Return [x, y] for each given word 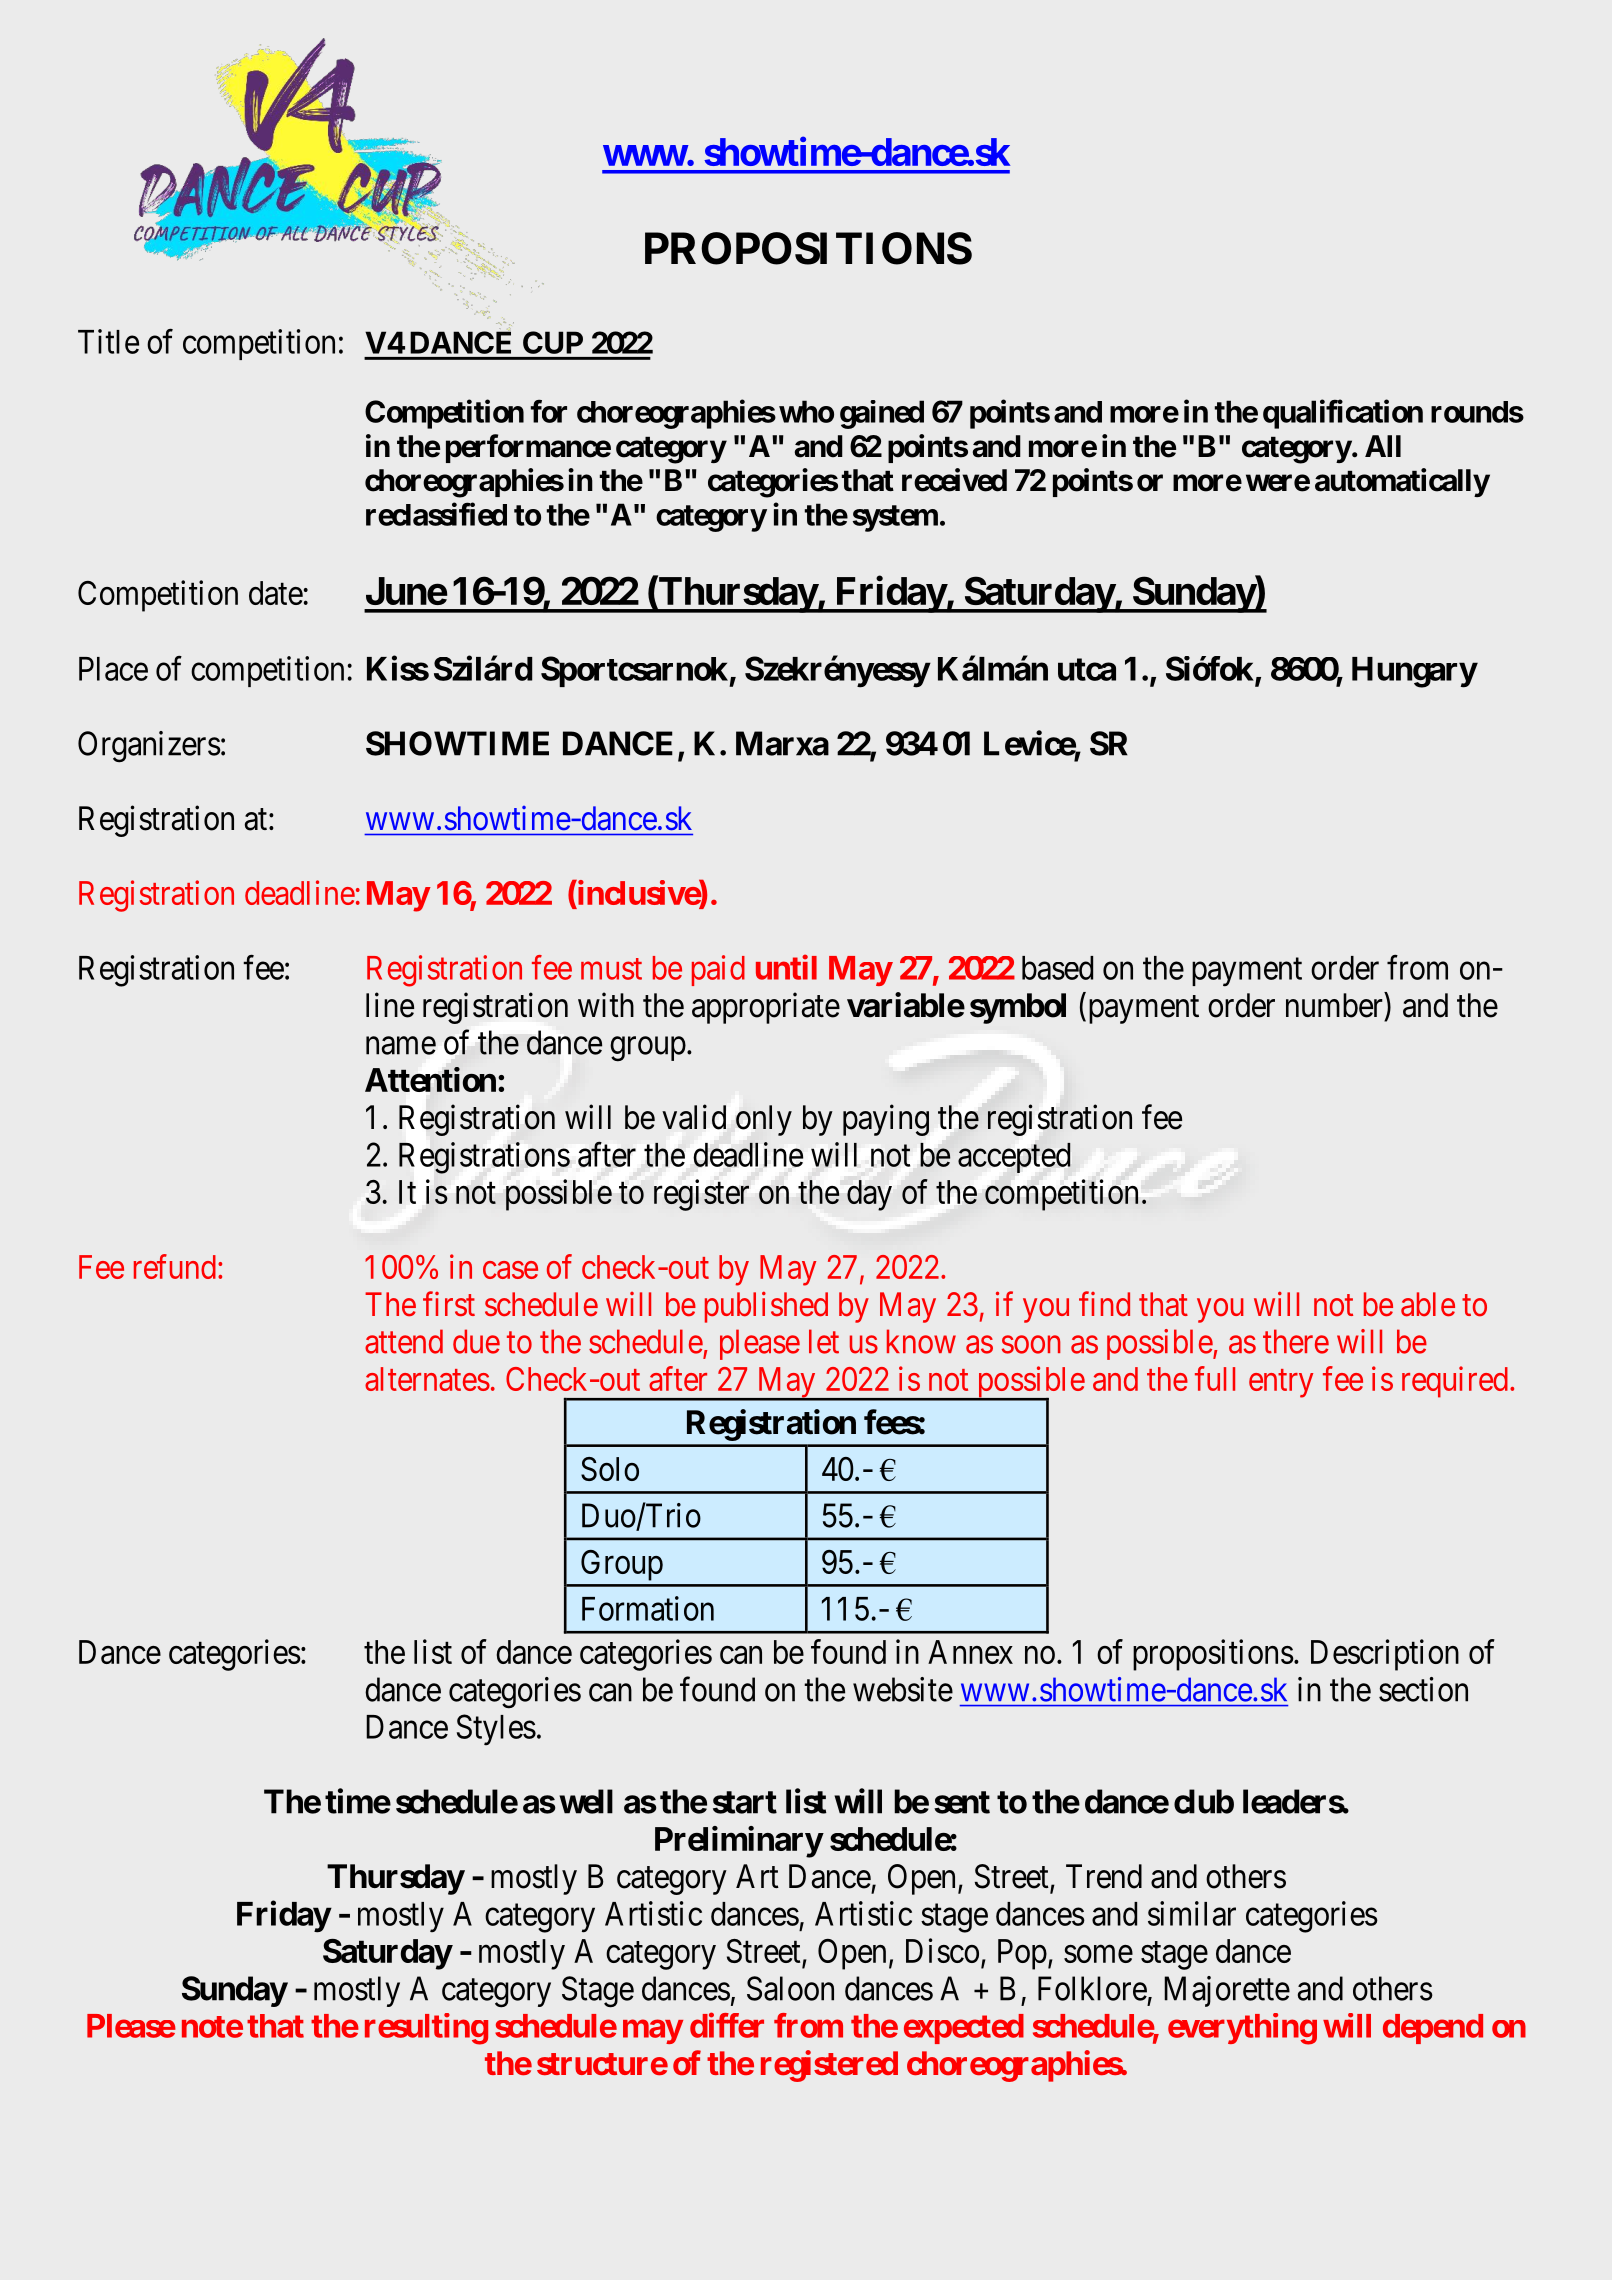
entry [1281, 1383]
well [586, 1801]
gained [882, 414]
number [1335, 1005]
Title [108, 341]
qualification [1343, 414]
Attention [430, 1079]
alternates [427, 1379]
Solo [610, 1469]
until [786, 967]
